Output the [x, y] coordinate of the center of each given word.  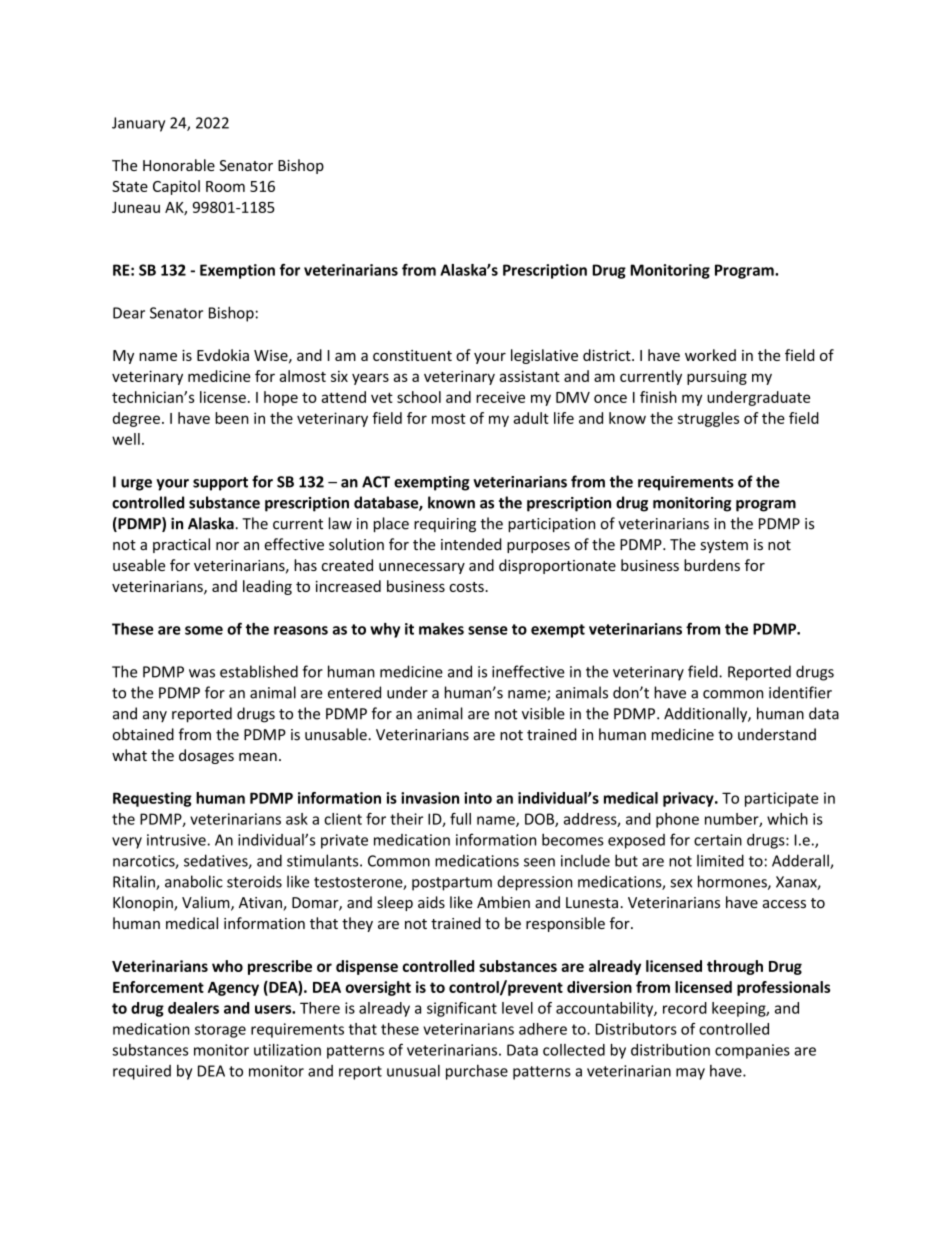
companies [752, 1051]
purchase [477, 1072]
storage [220, 1031]
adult [531, 418]
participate [781, 799]
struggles [708, 419]
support [220, 484]
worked [710, 355]
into [478, 798]
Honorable [179, 165]
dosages [206, 756]
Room [225, 186]
